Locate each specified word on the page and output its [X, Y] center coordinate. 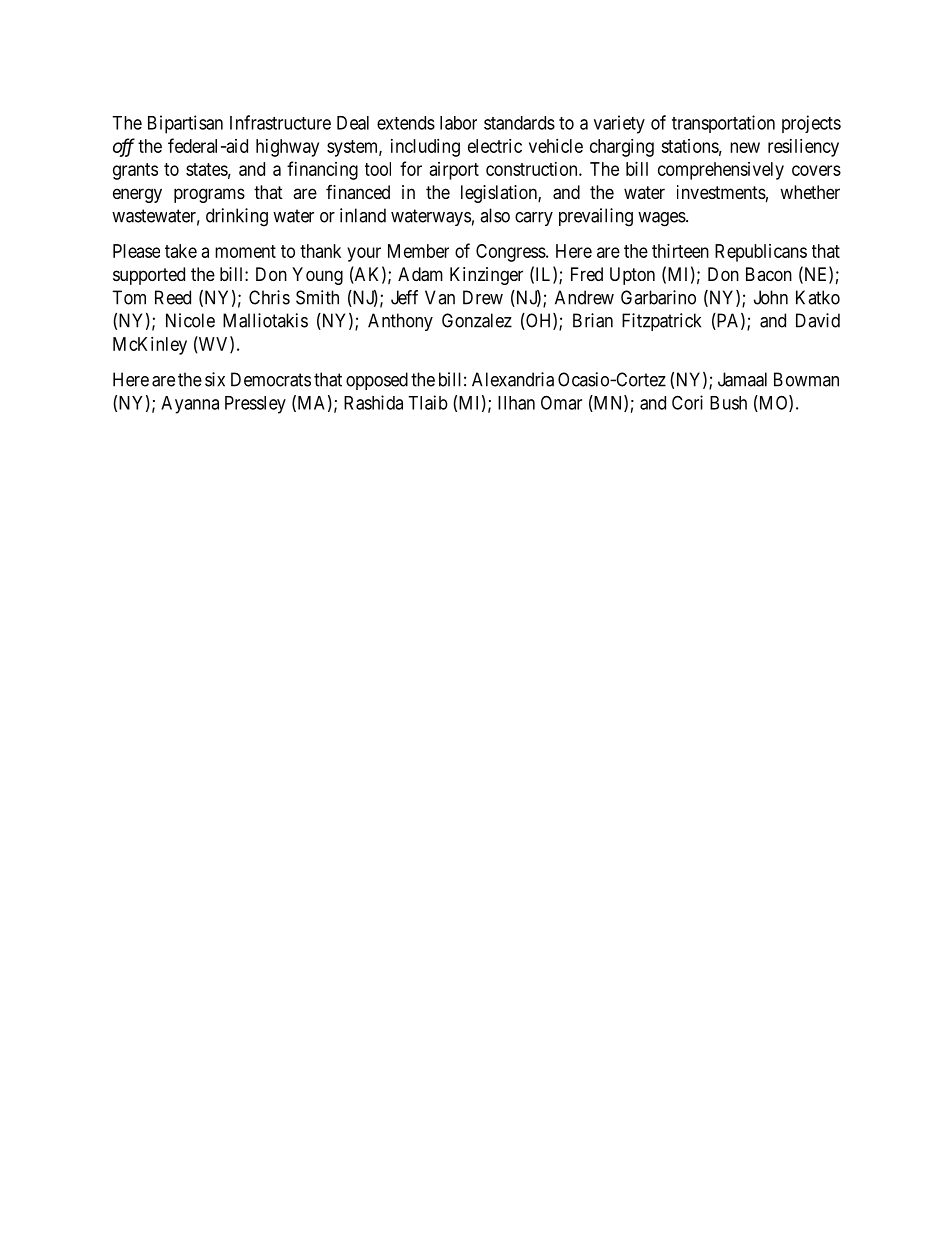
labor [458, 123]
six [215, 379]
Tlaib [428, 402]
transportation [723, 124]
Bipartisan [185, 124]
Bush [728, 403]
